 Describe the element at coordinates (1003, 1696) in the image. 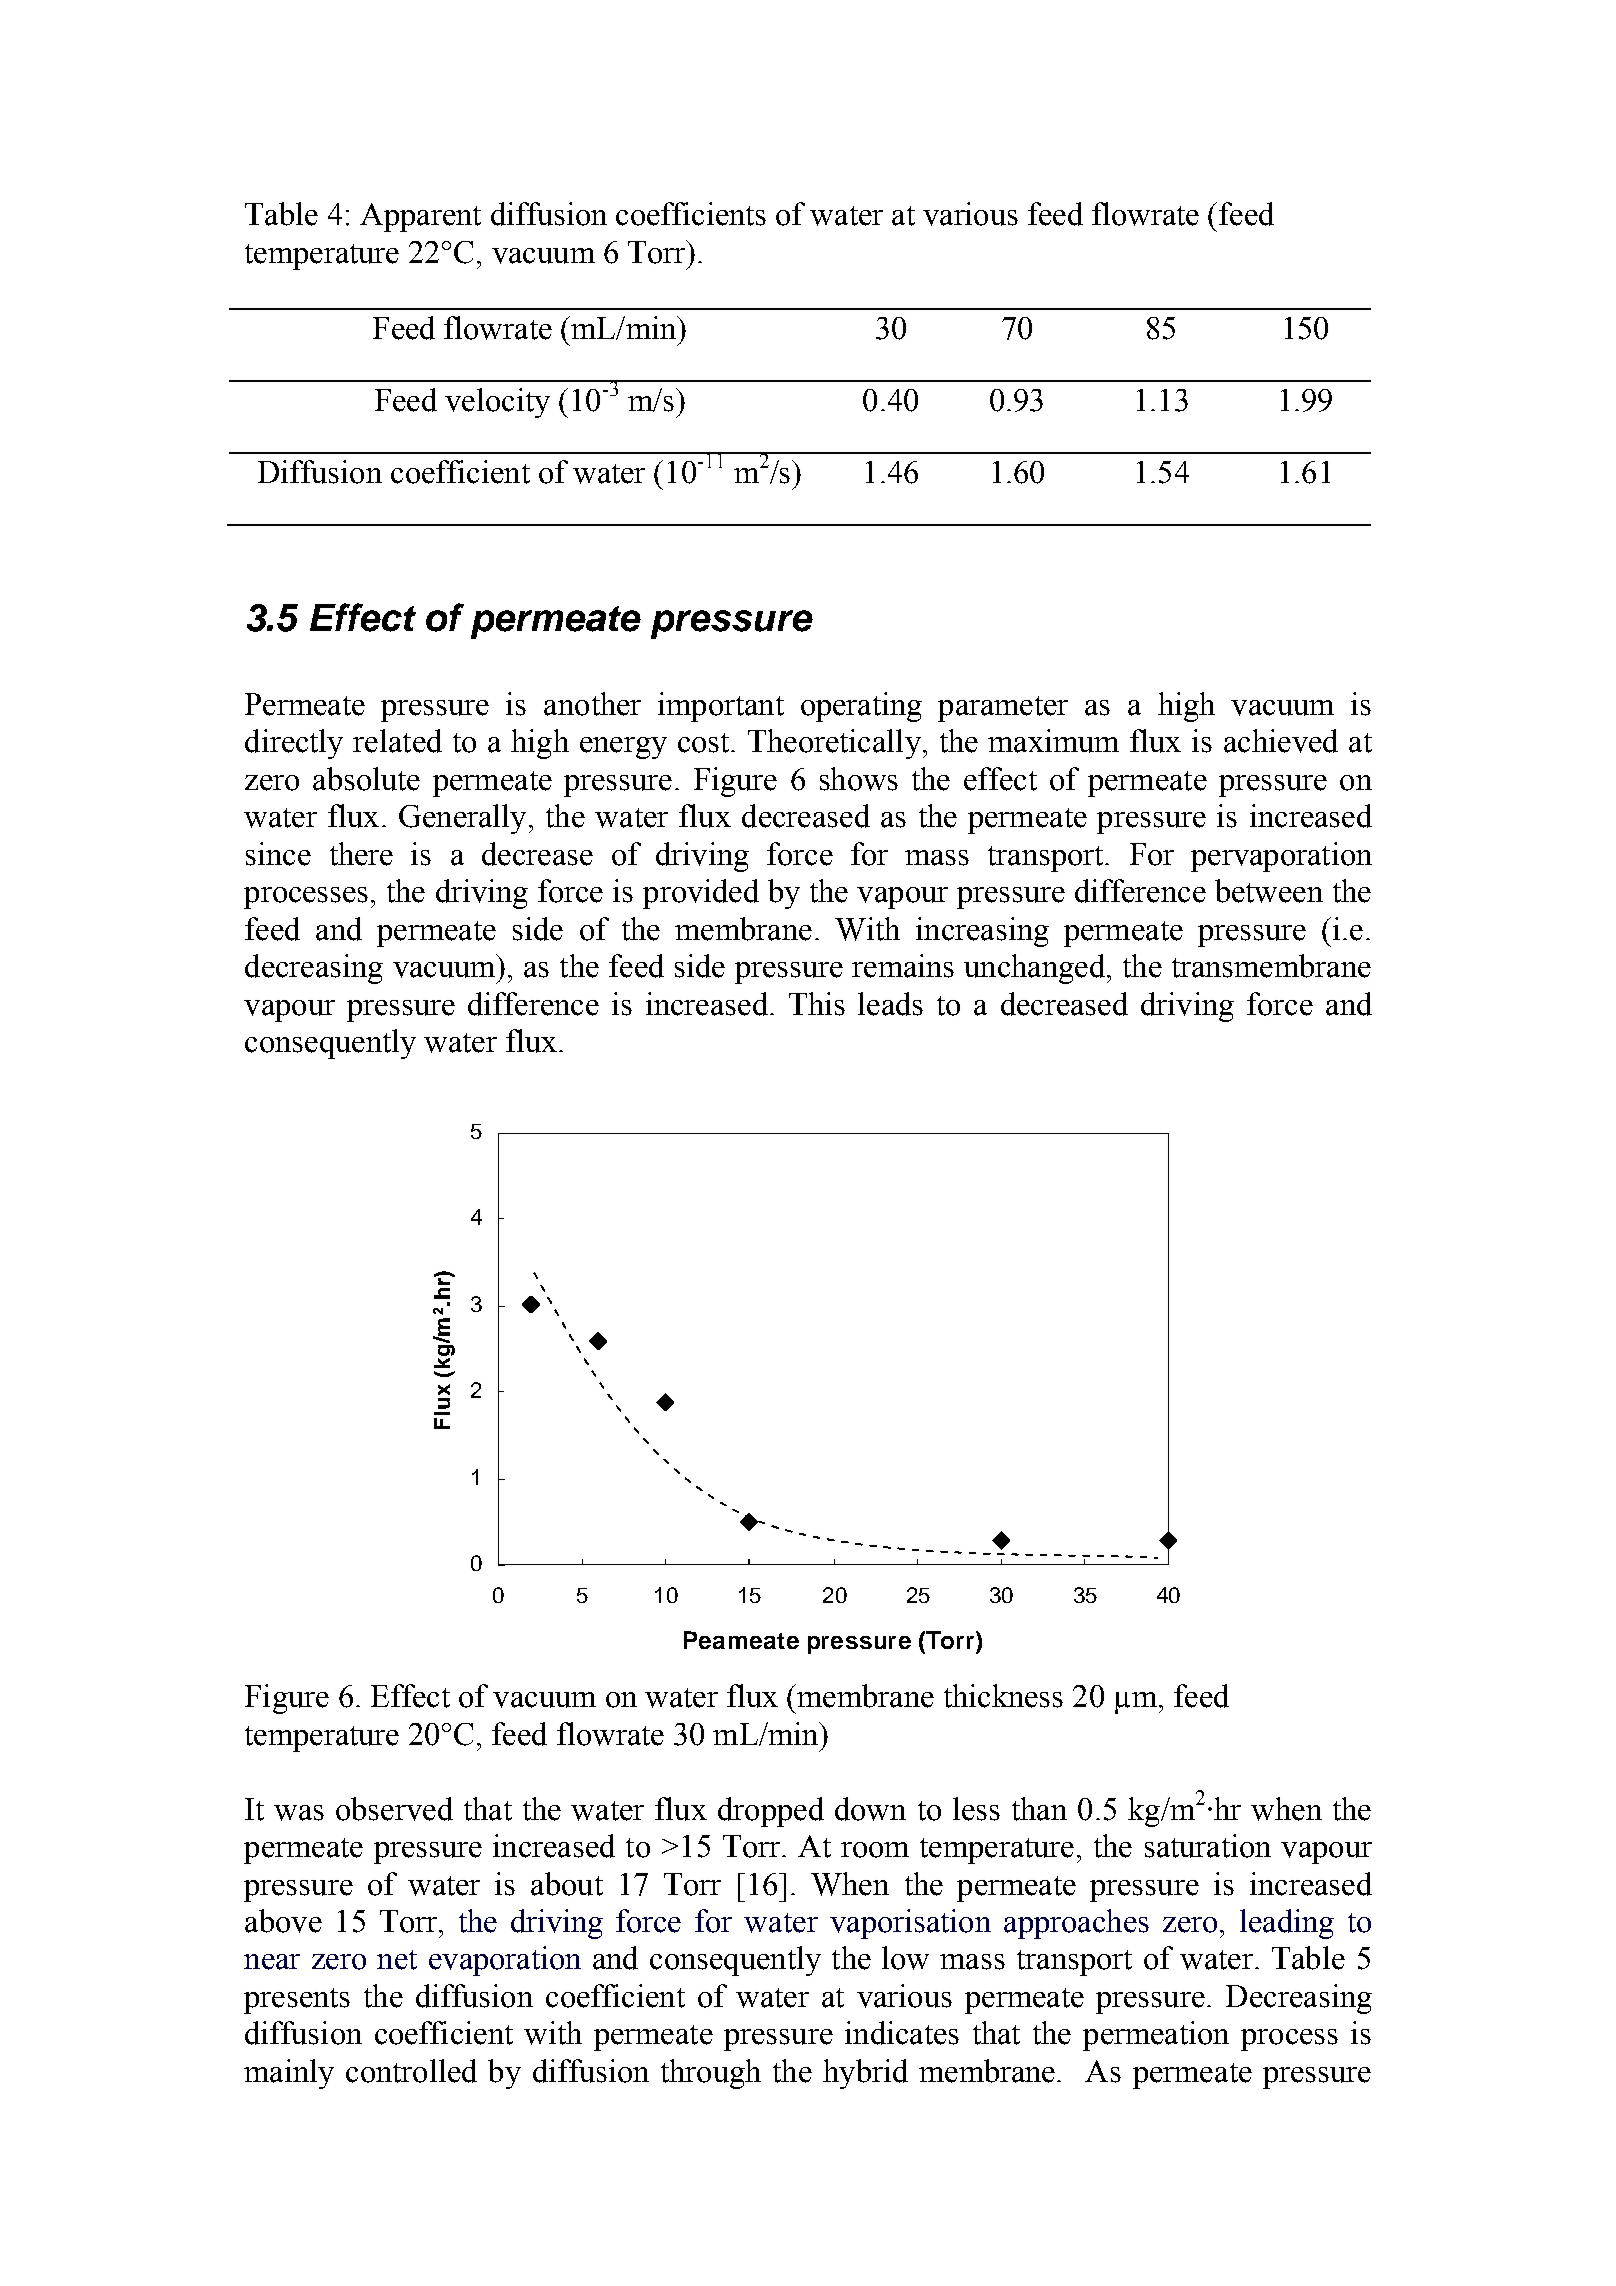

I see `thickness` at that location.
